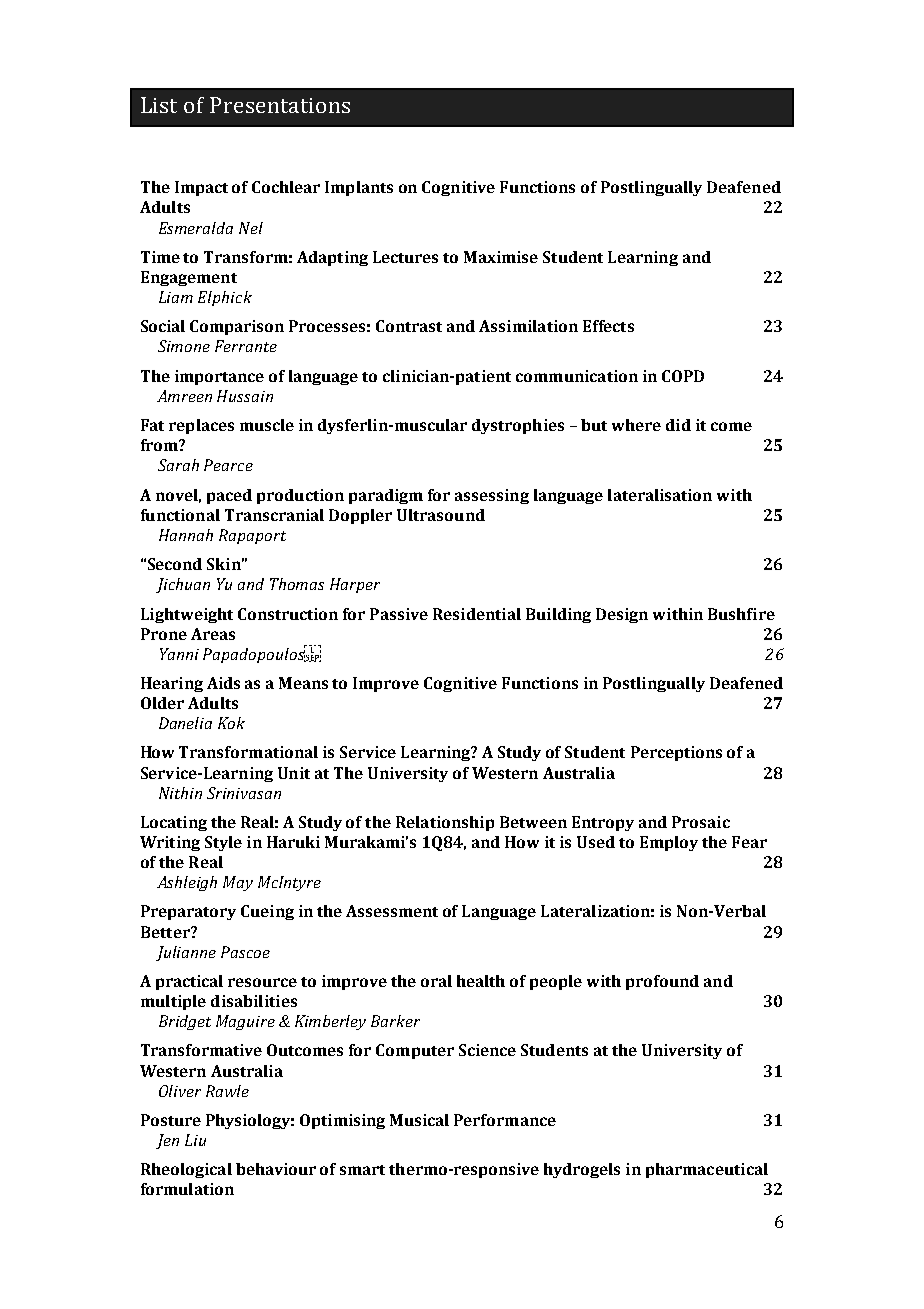  Describe the element at coordinates (245, 952) in the screenshot. I see `Pascoe` at that location.
